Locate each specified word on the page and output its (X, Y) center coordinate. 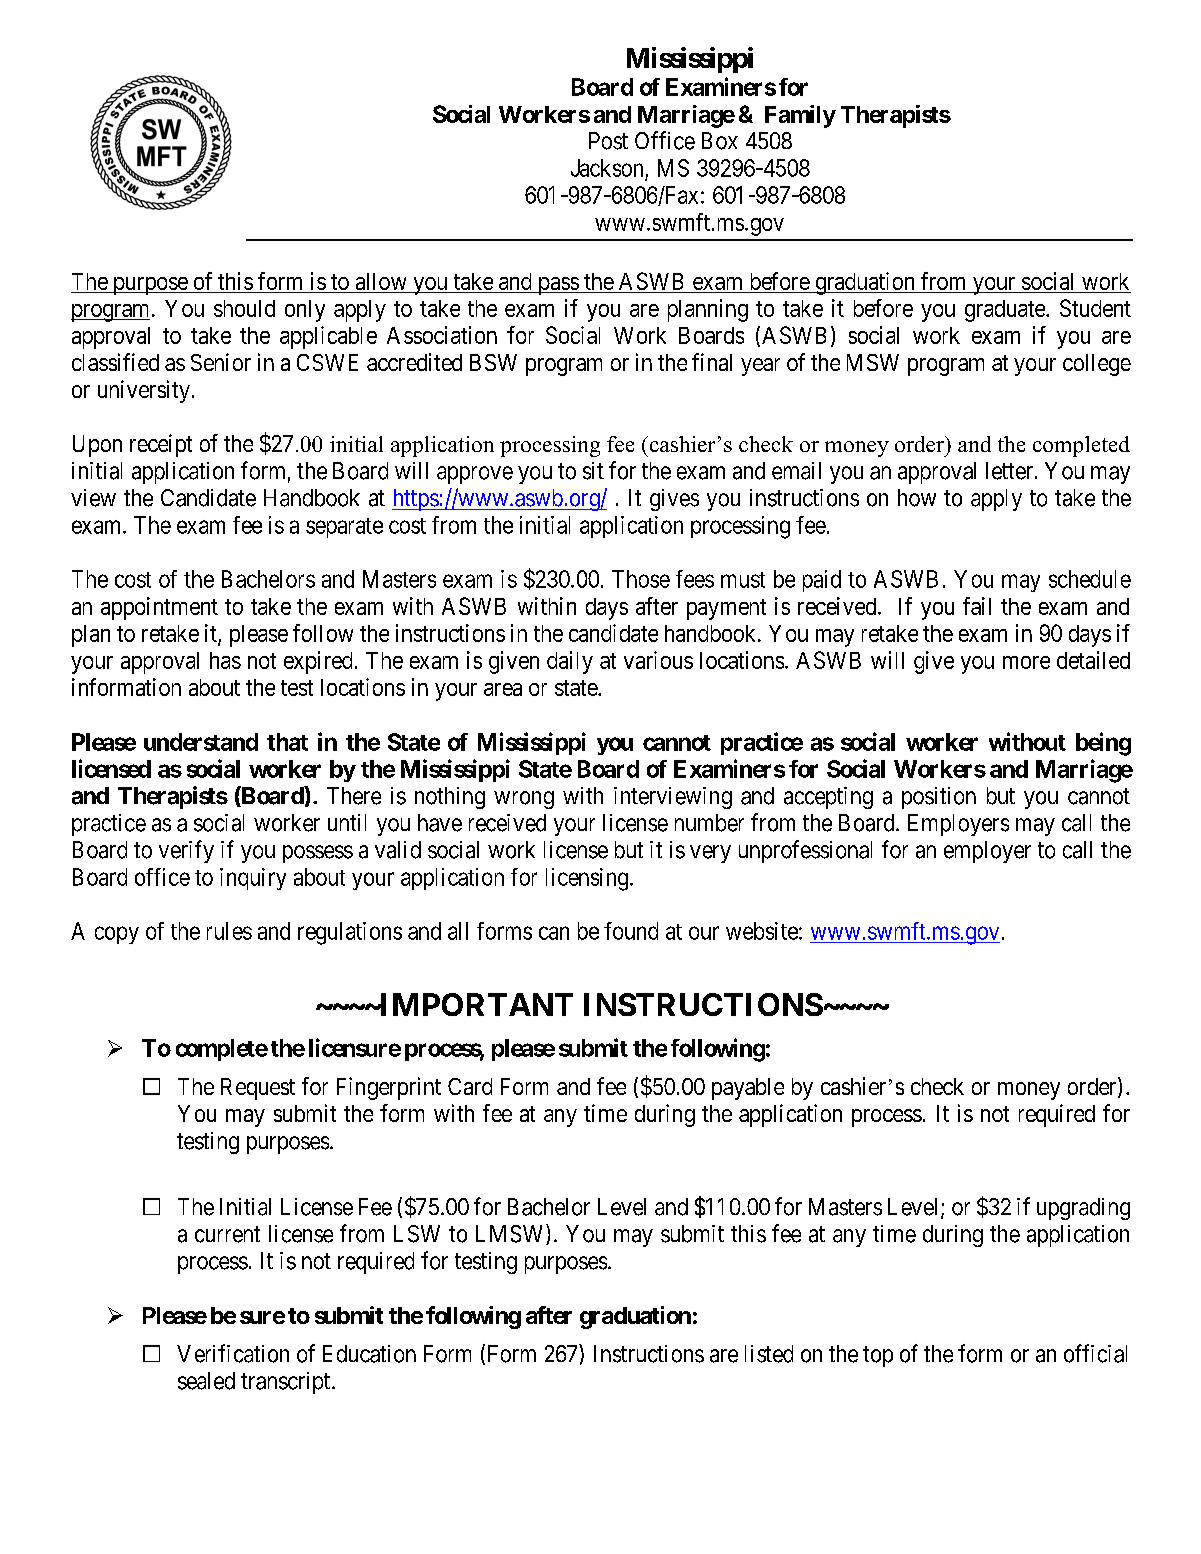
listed (769, 1354)
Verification (233, 1353)
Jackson (607, 168)
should (244, 308)
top (878, 1356)
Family (800, 116)
